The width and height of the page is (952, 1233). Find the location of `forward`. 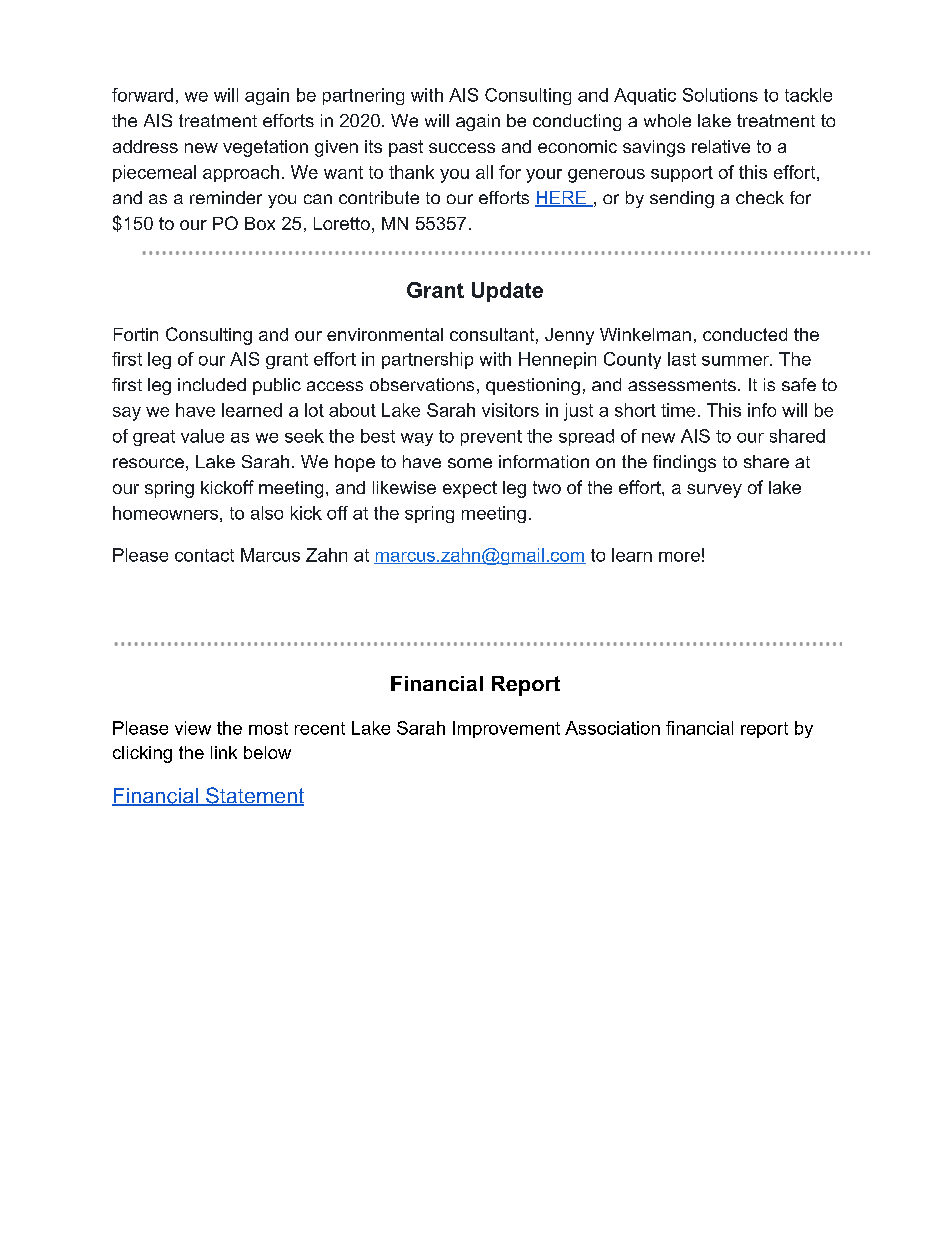

forward is located at coordinates (142, 95).
